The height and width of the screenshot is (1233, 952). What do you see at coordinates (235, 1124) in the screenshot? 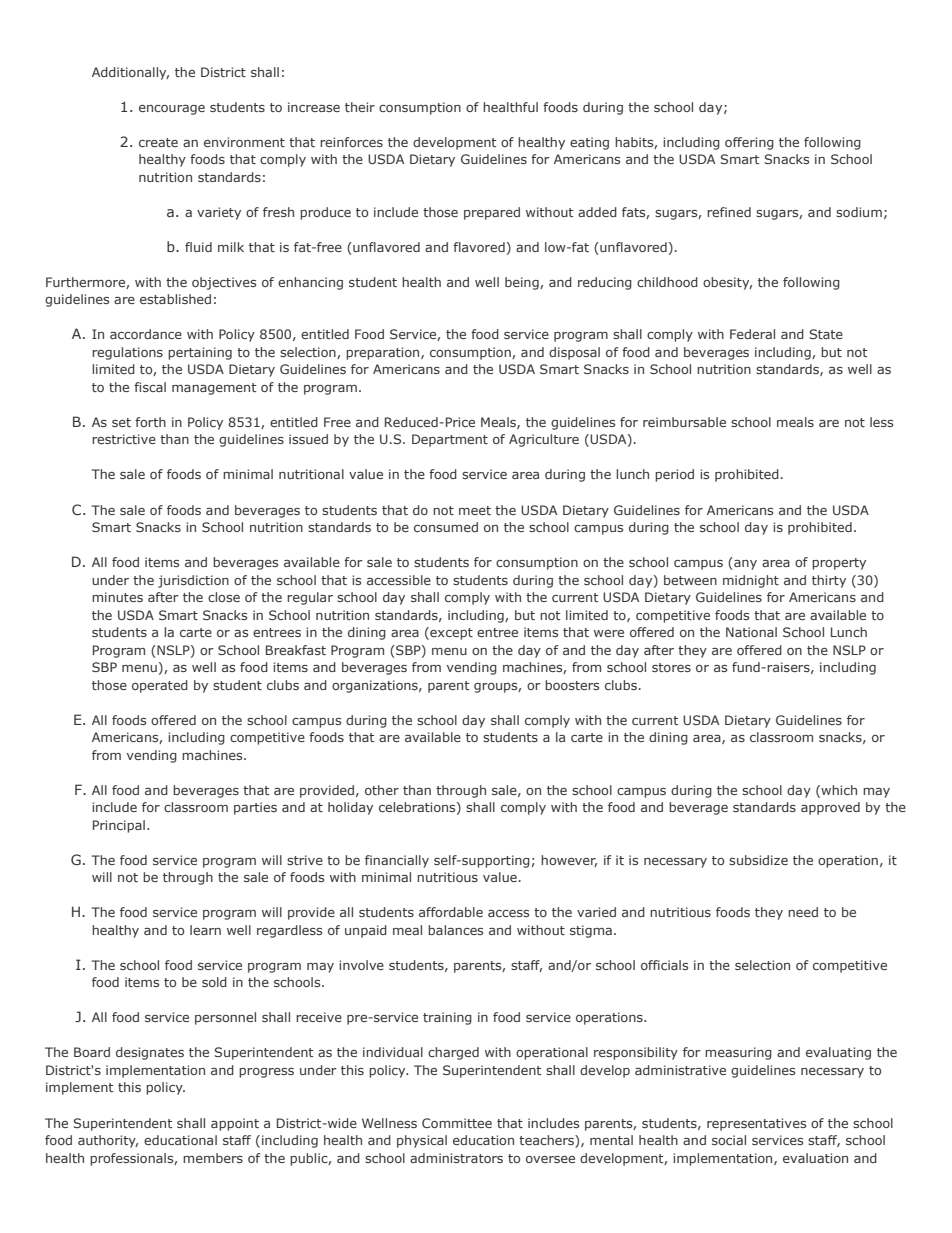
I see `appoint` at bounding box center [235, 1124].
